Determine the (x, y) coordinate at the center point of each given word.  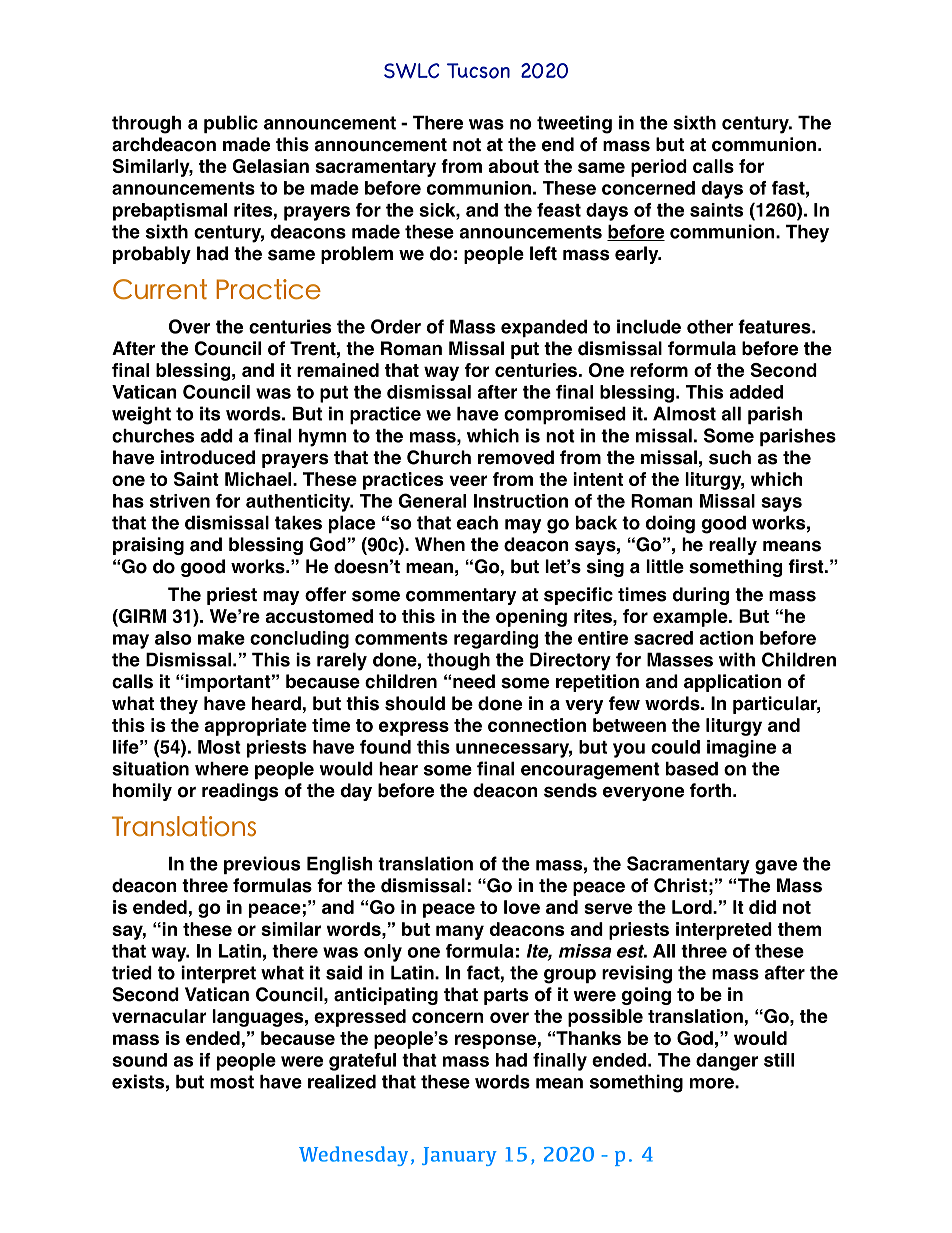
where (222, 769)
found (385, 747)
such (730, 457)
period (659, 168)
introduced (208, 457)
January (459, 1156)
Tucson (478, 71)
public (231, 124)
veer (468, 480)
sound (139, 1060)
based (692, 769)
